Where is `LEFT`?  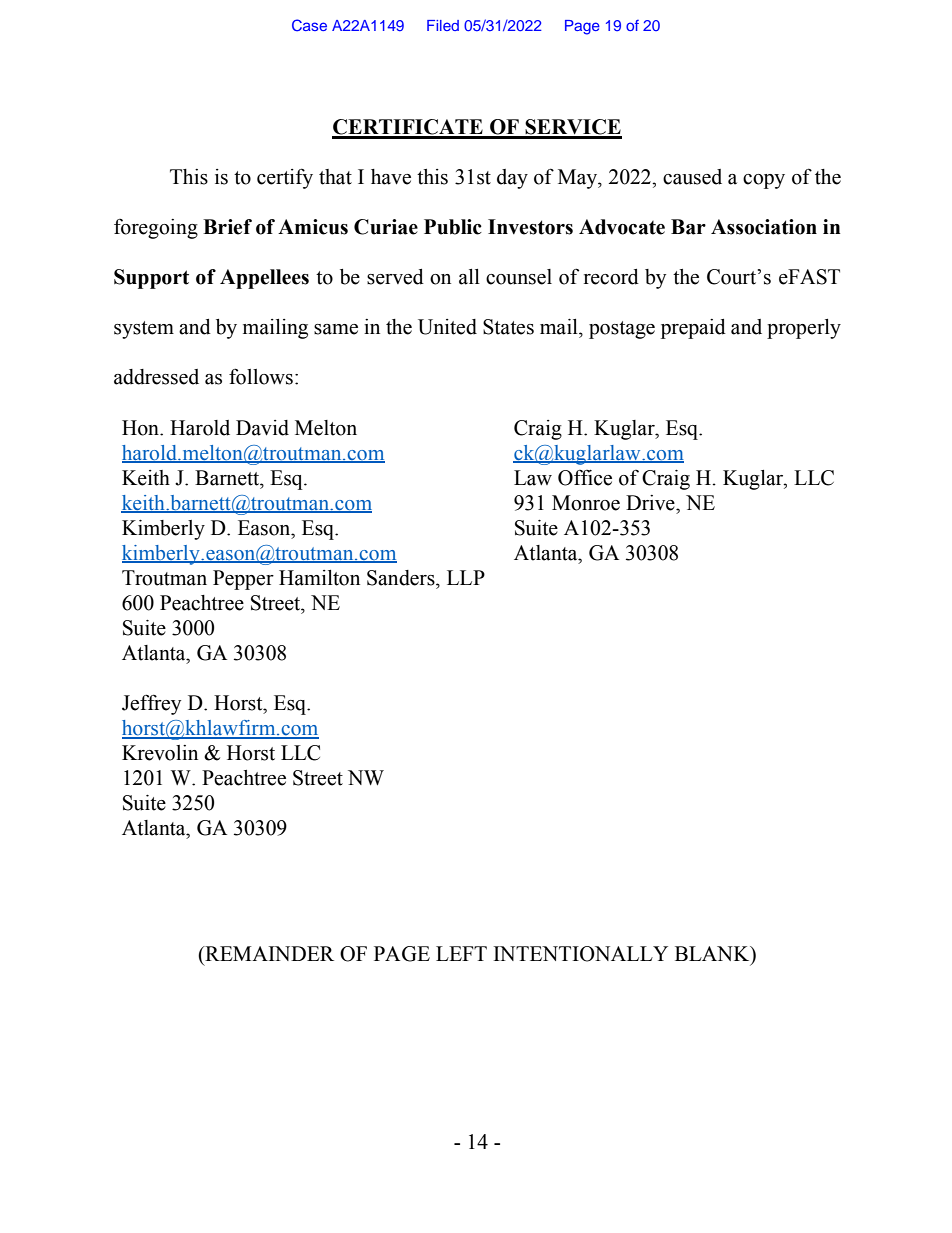 LEFT is located at coordinates (461, 953).
